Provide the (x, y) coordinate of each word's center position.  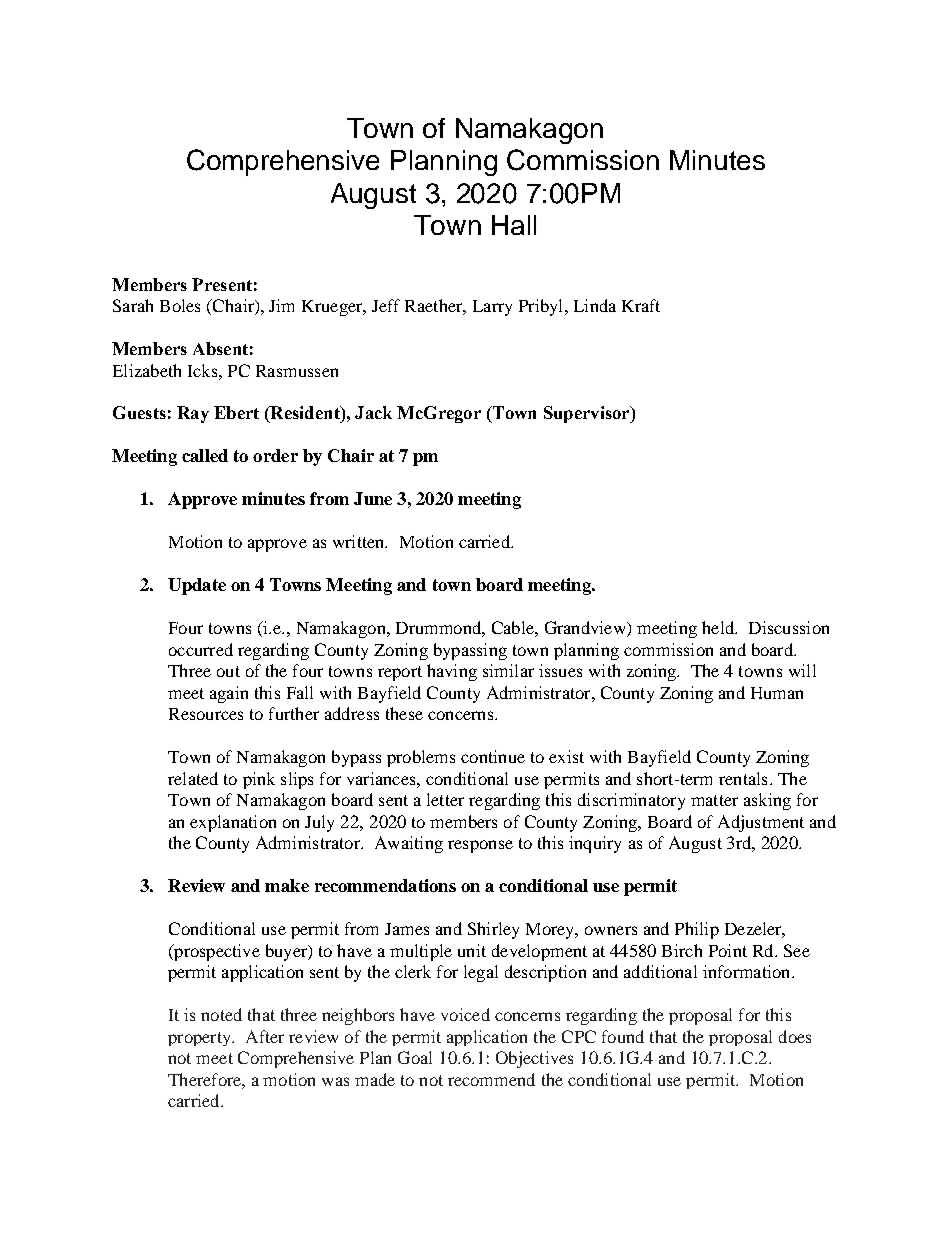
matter (714, 800)
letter (445, 799)
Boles (180, 305)
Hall (514, 225)
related (193, 778)
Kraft (641, 305)
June (373, 498)
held (719, 627)
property (200, 1039)
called (205, 455)
